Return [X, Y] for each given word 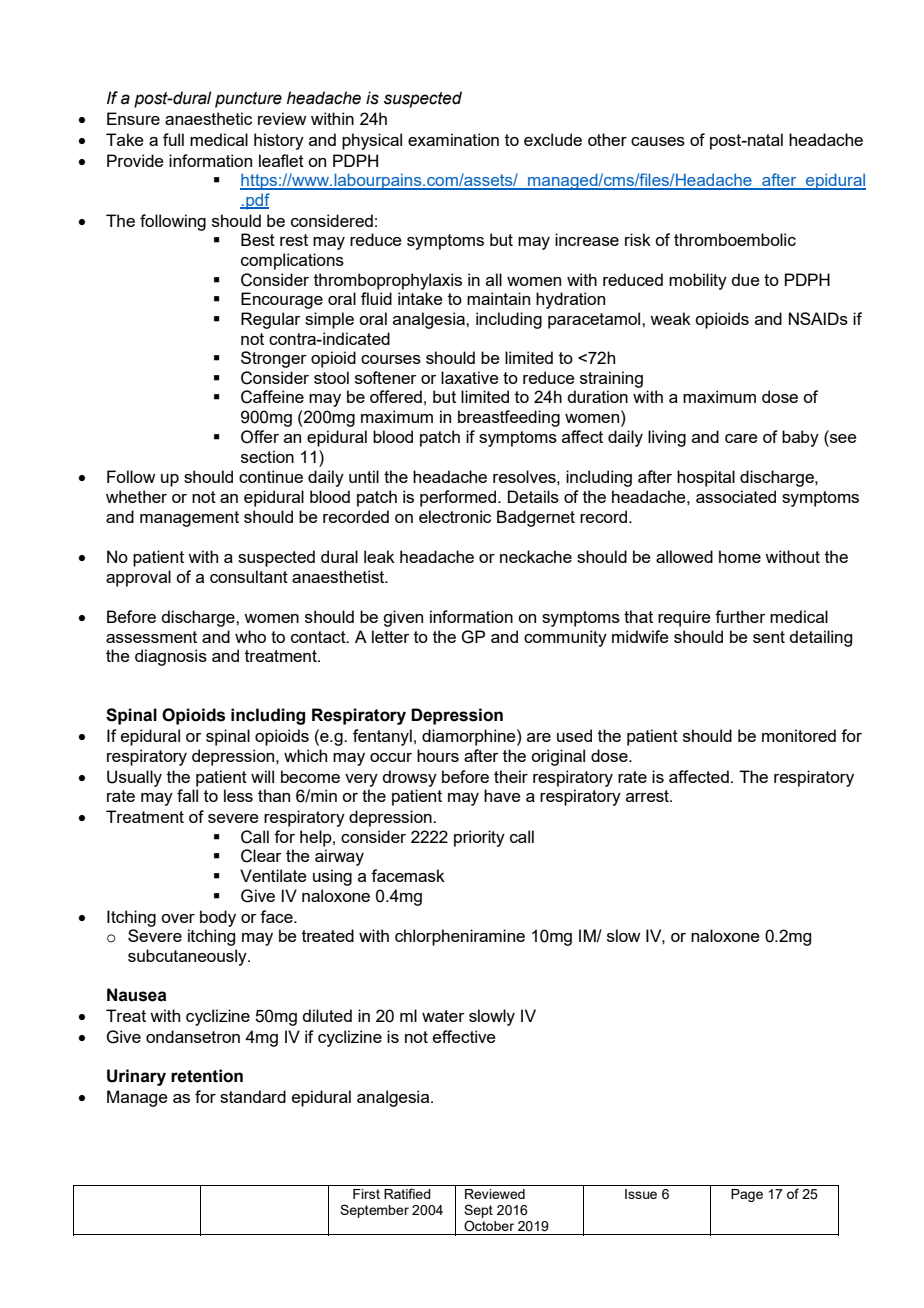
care [741, 438]
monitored [799, 735]
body [218, 918]
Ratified [407, 1193]
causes [658, 141]
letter [391, 636]
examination [453, 139]
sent [769, 637]
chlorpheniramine [460, 937]
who [250, 636]
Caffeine [272, 397]
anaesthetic [208, 118]
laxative [470, 377]
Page [747, 1195]
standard [253, 1096]
